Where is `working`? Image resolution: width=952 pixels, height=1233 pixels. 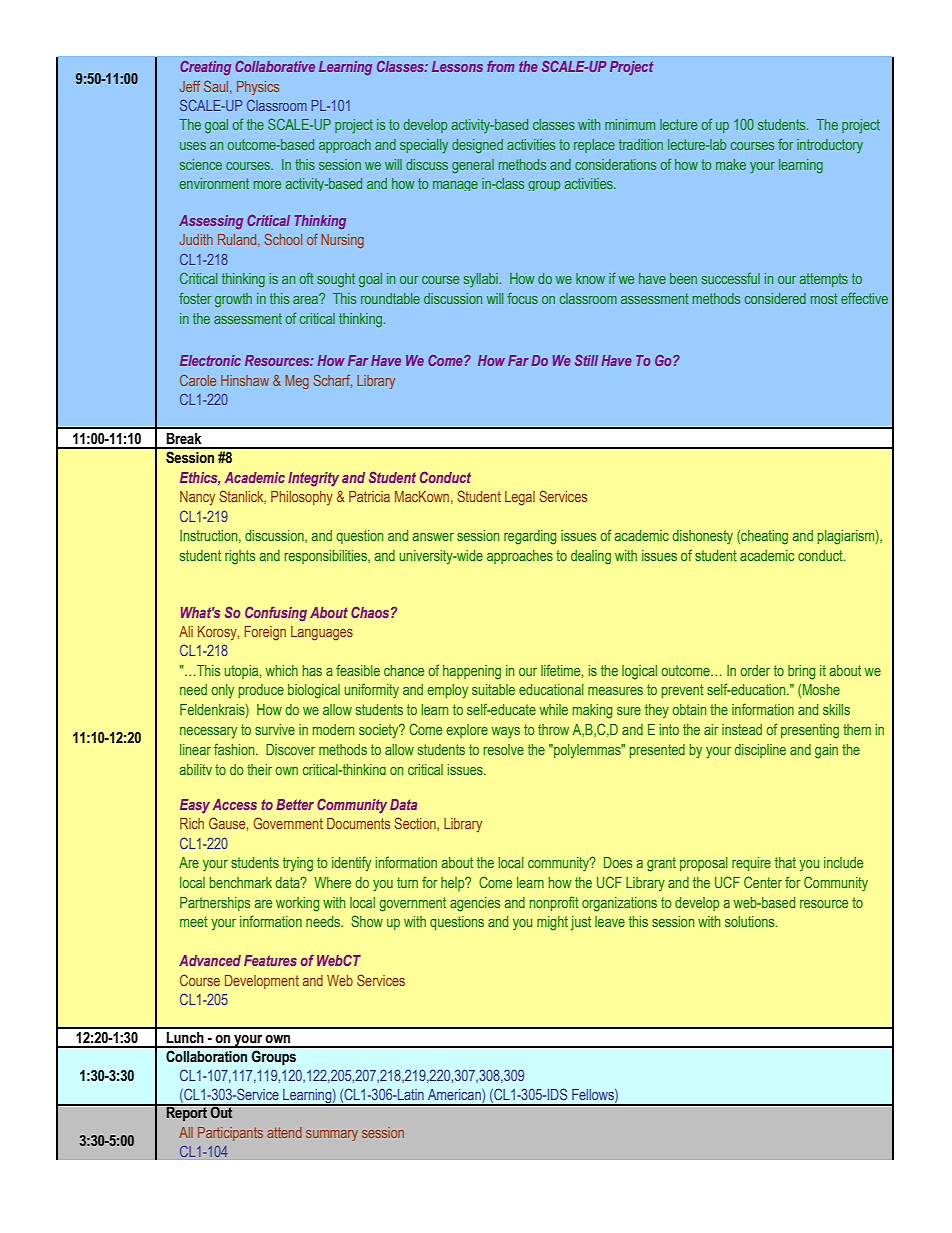
working is located at coordinates (298, 904).
